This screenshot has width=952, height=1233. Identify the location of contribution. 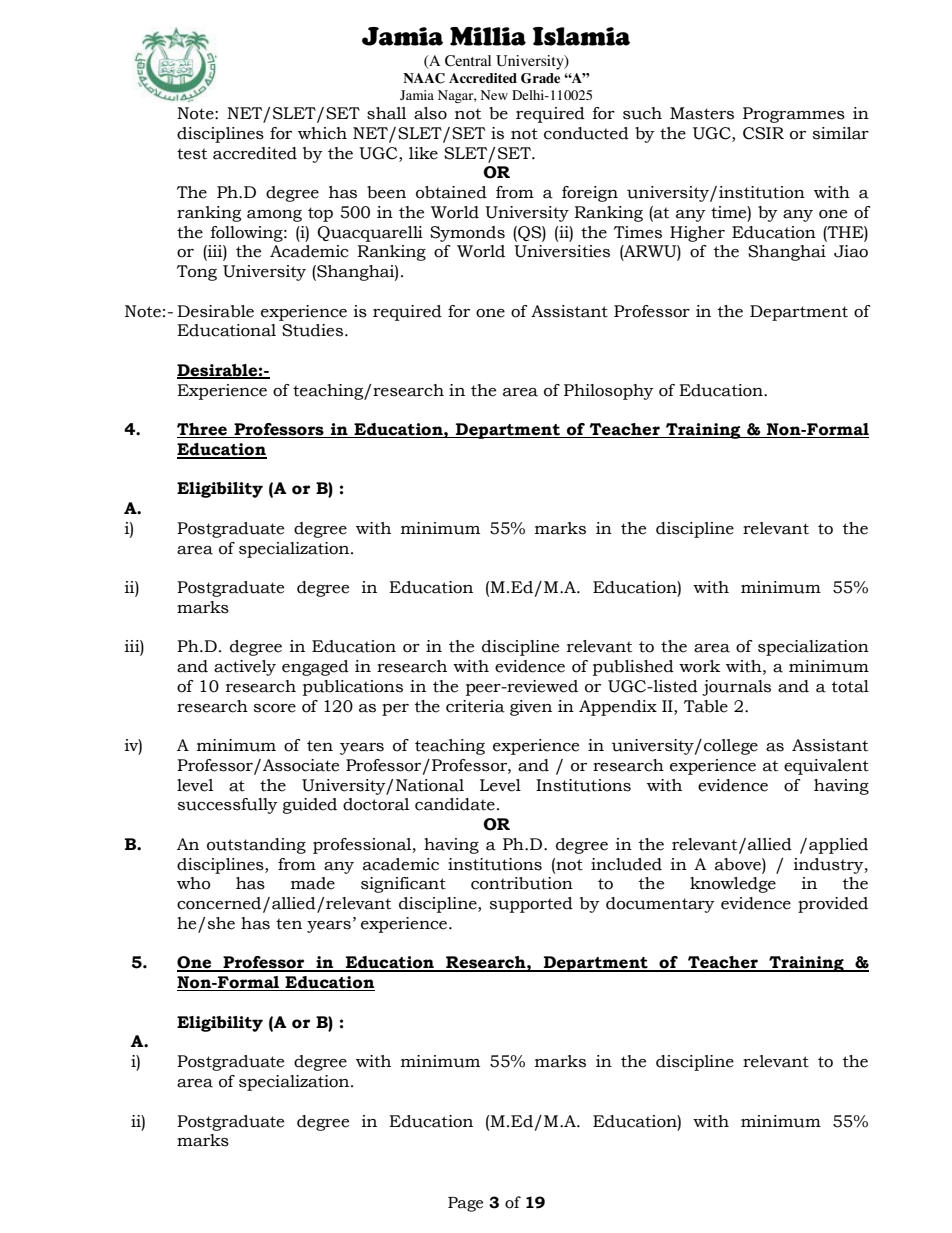
(522, 883).
